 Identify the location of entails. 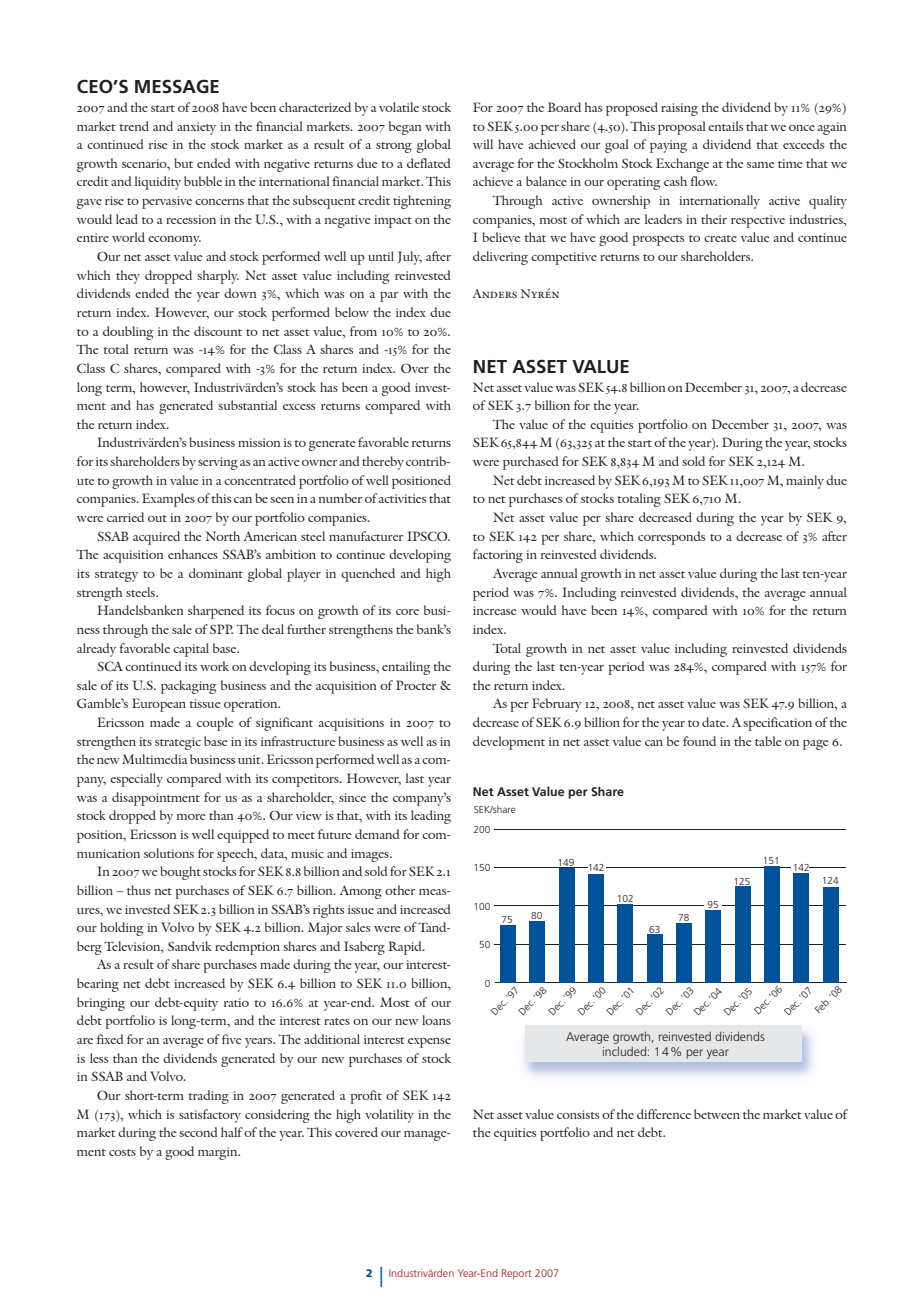
(725, 126).
